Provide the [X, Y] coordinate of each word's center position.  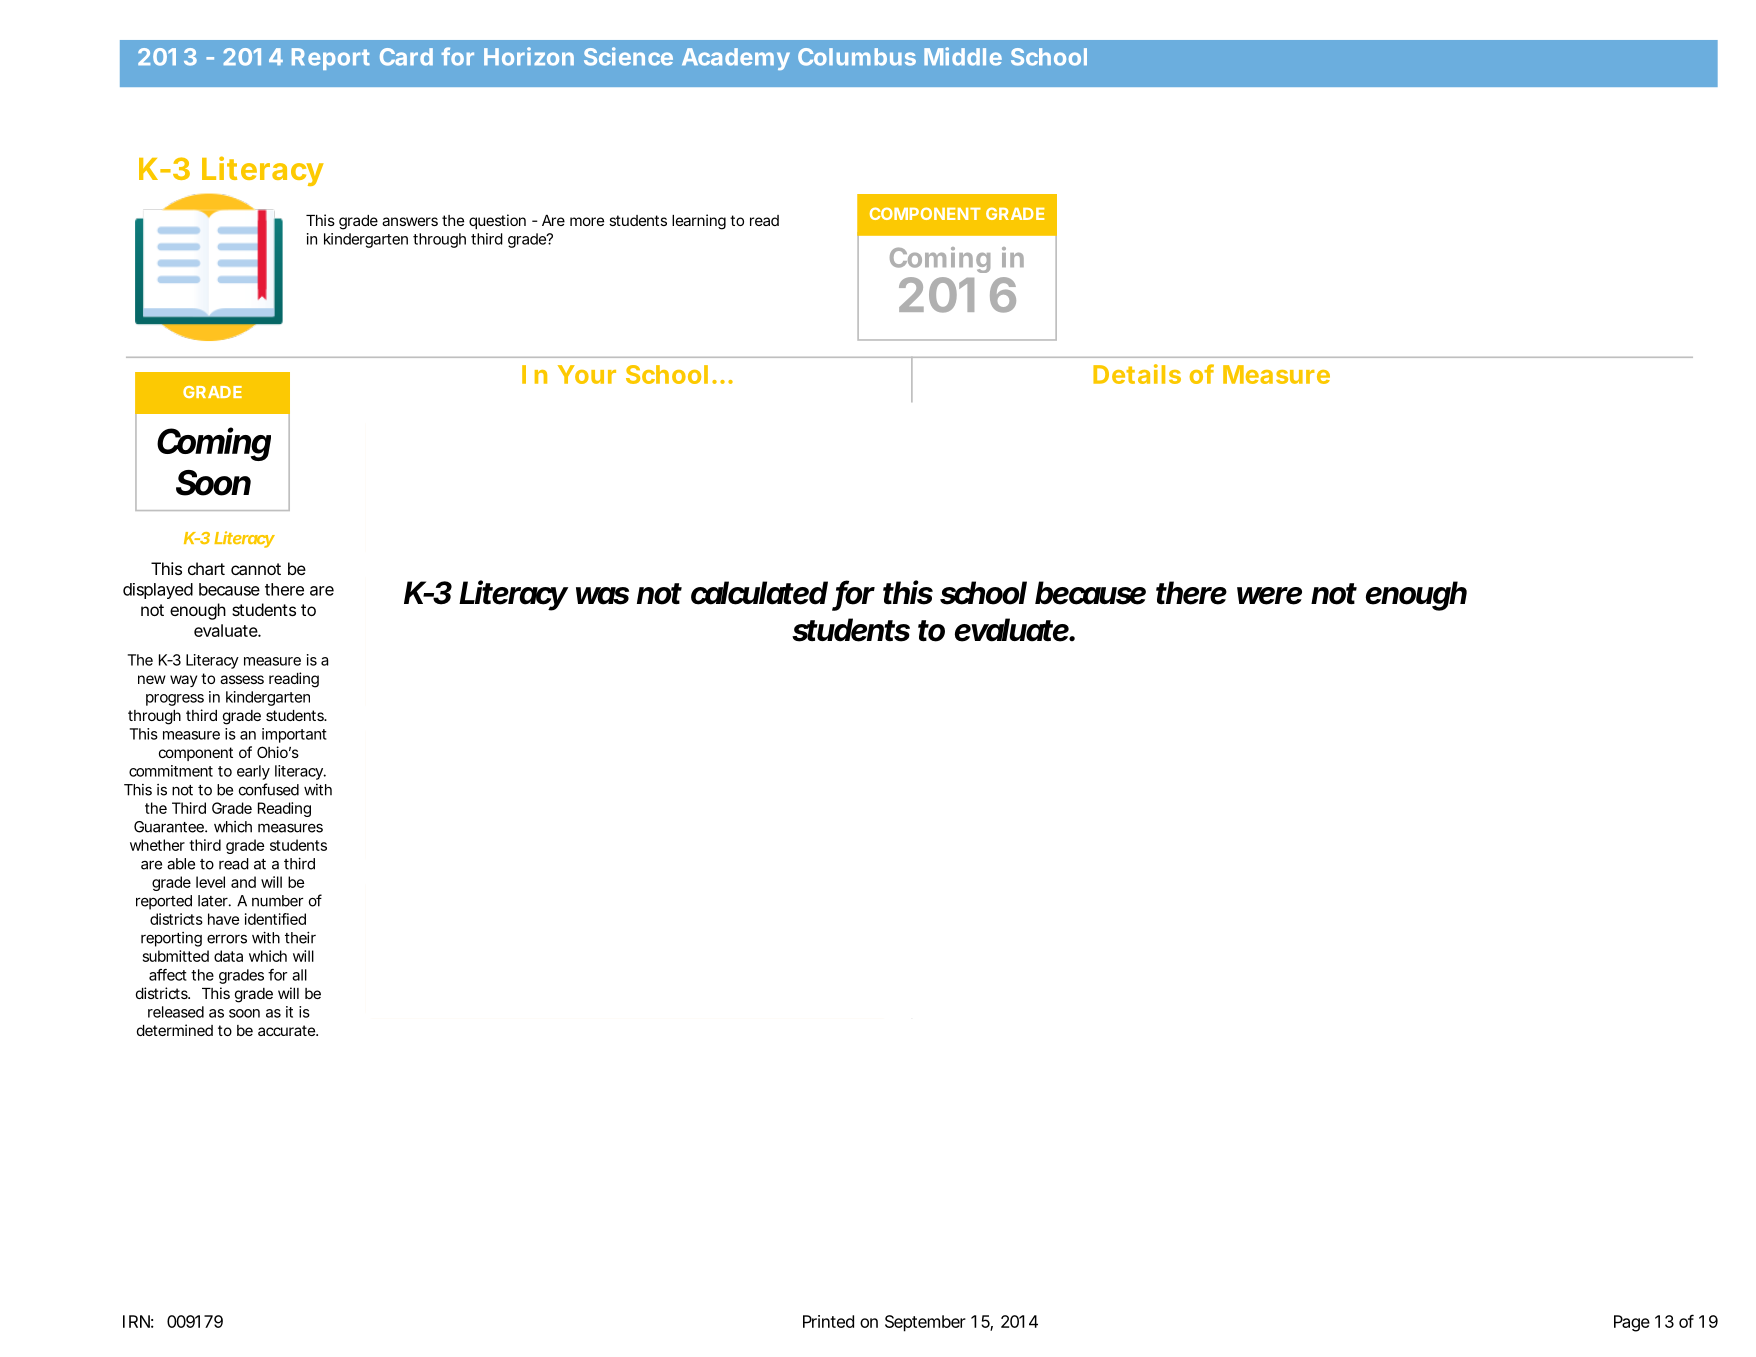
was [602, 596]
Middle [963, 56]
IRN [136, 1321]
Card [406, 57]
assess [242, 679]
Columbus [857, 57]
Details [1137, 374]
